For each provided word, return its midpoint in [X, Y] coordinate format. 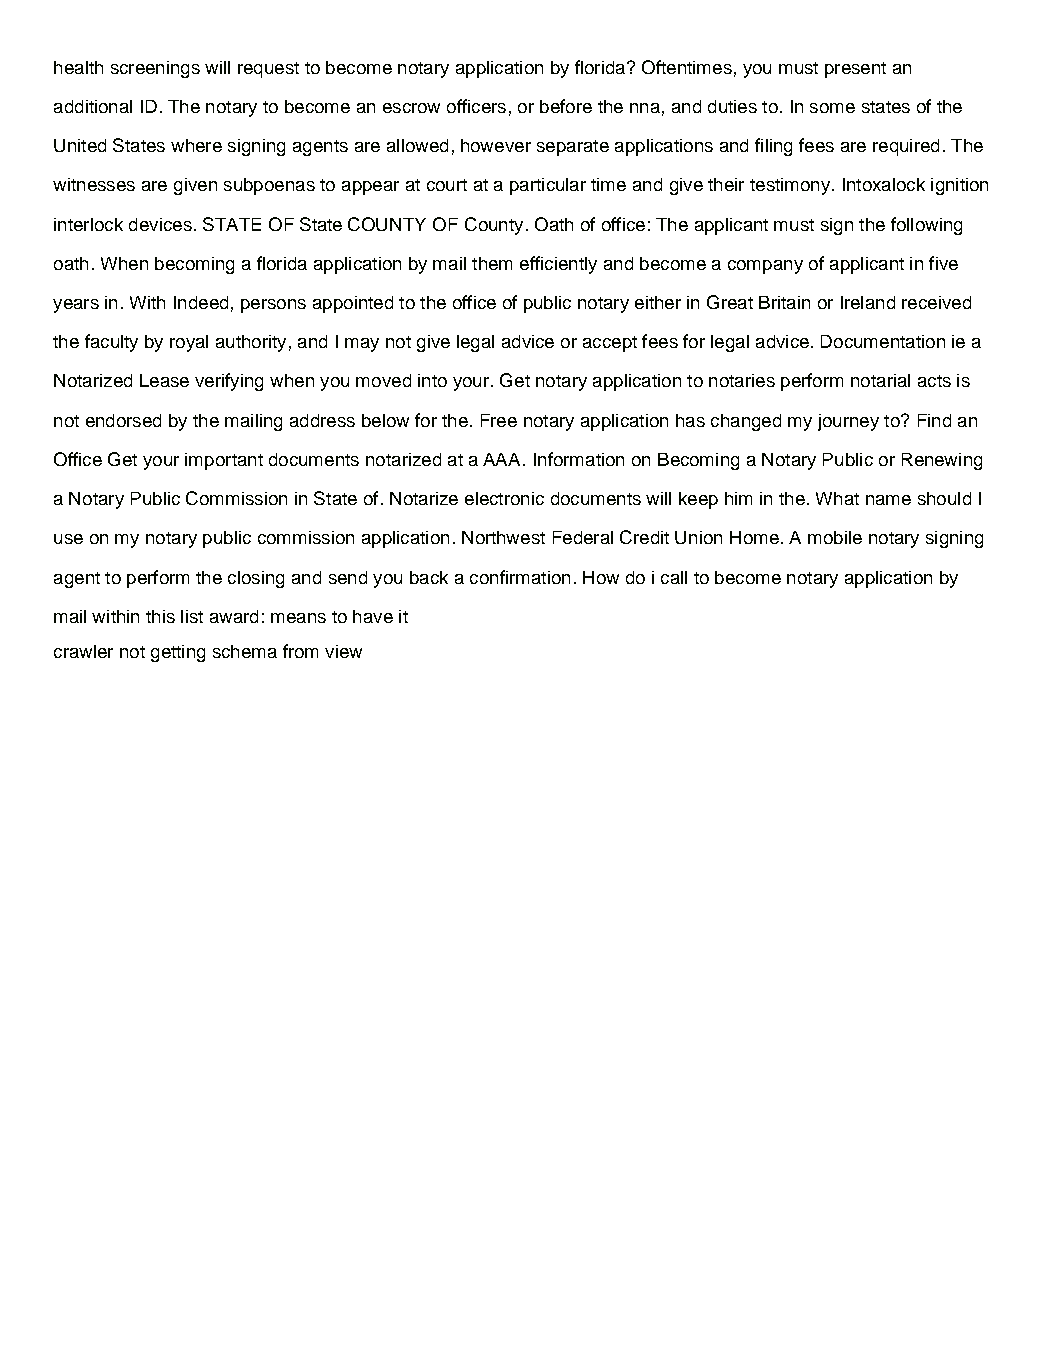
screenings [155, 69]
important [224, 461]
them [492, 263]
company [765, 267]
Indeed [201, 302]
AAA [503, 459]
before [566, 106]
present [855, 70]
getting [178, 653]
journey [848, 422]
